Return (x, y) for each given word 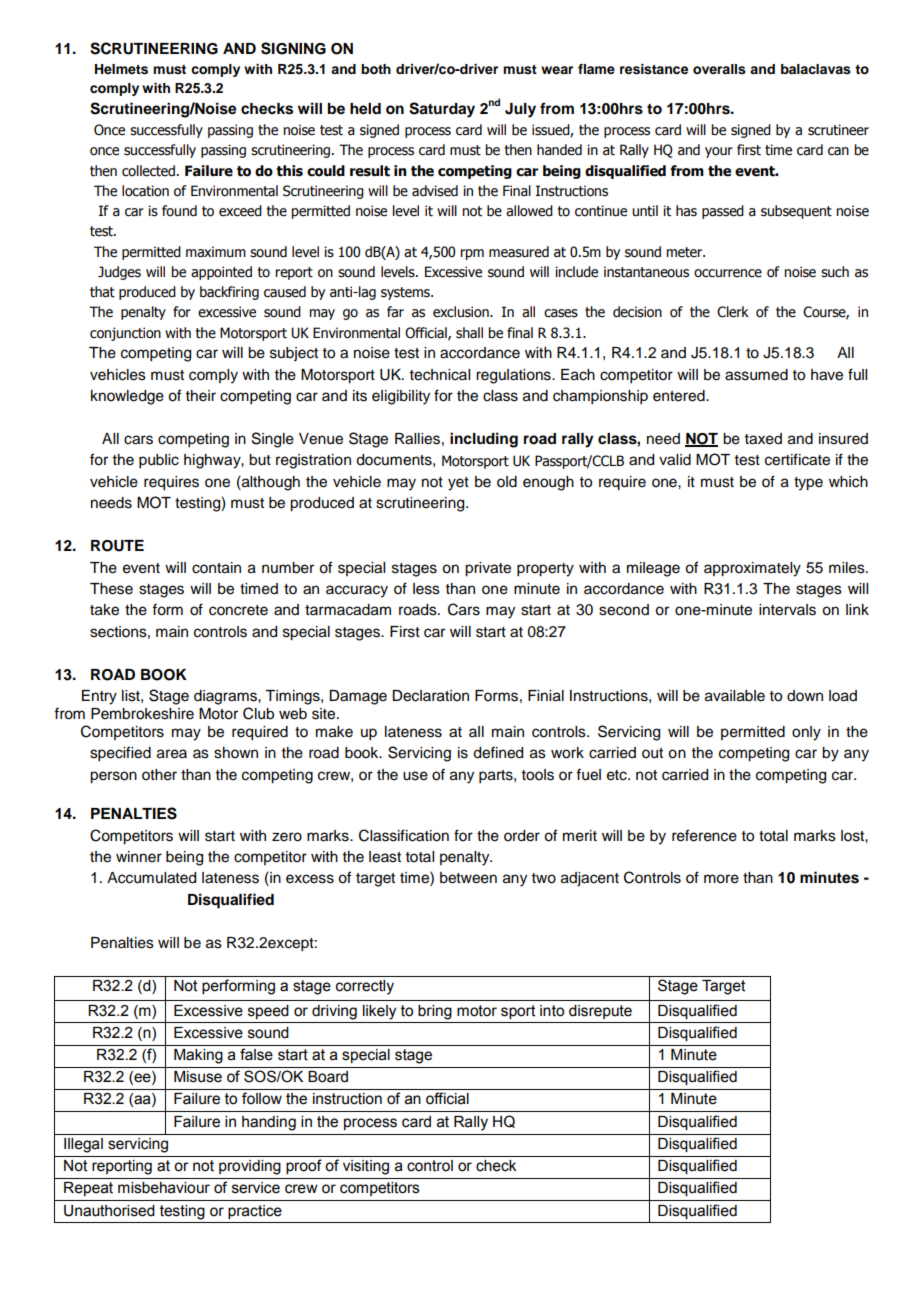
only (806, 733)
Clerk (733, 312)
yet (458, 484)
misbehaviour (164, 1188)
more (721, 879)
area (172, 754)
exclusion (462, 312)
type (808, 484)
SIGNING (293, 48)
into (552, 1011)
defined (498, 752)
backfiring (229, 293)
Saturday (442, 110)
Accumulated (151, 878)
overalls (719, 69)
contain (216, 568)
